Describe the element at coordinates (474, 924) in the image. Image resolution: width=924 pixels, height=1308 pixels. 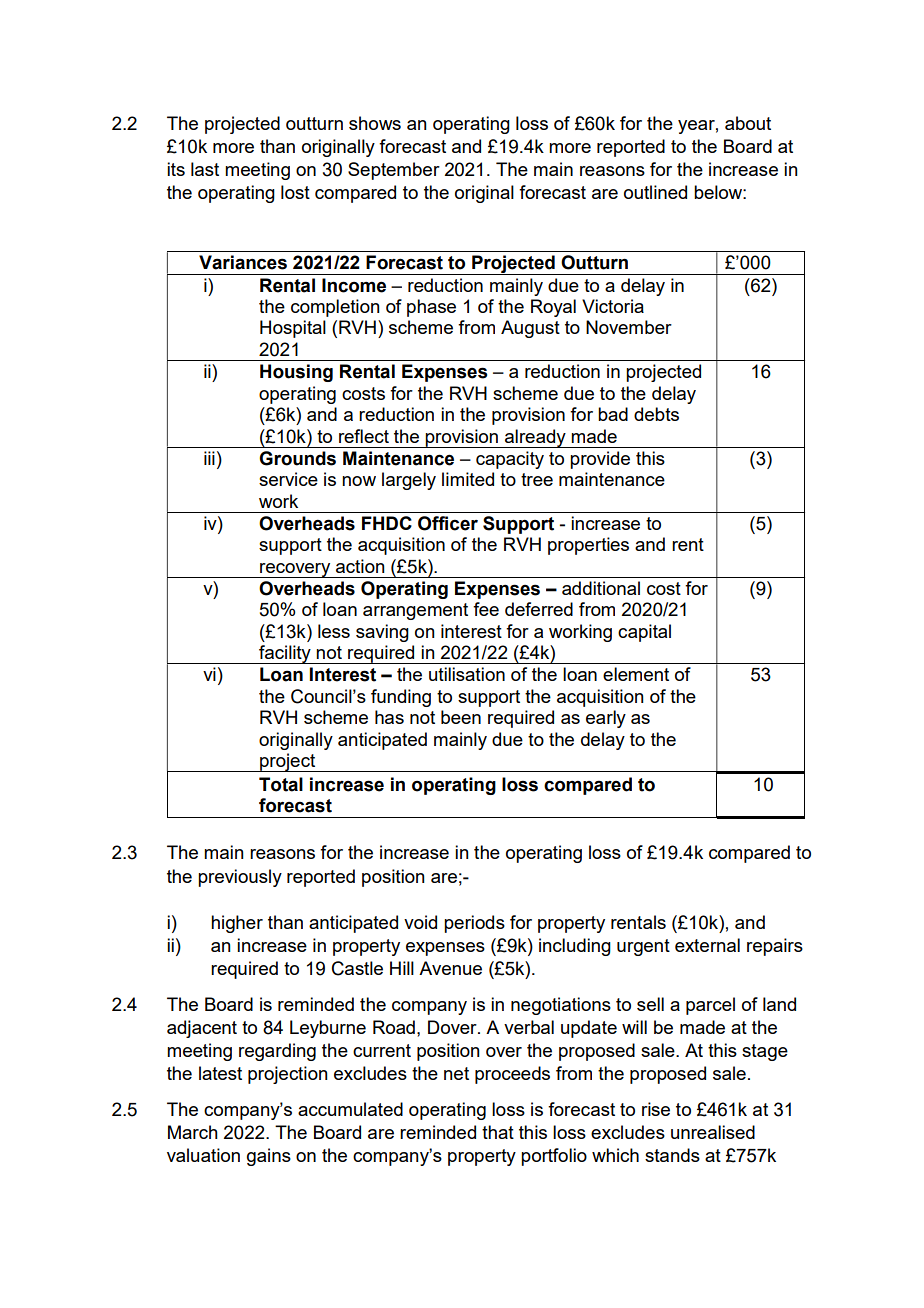
I see `periods` at that location.
